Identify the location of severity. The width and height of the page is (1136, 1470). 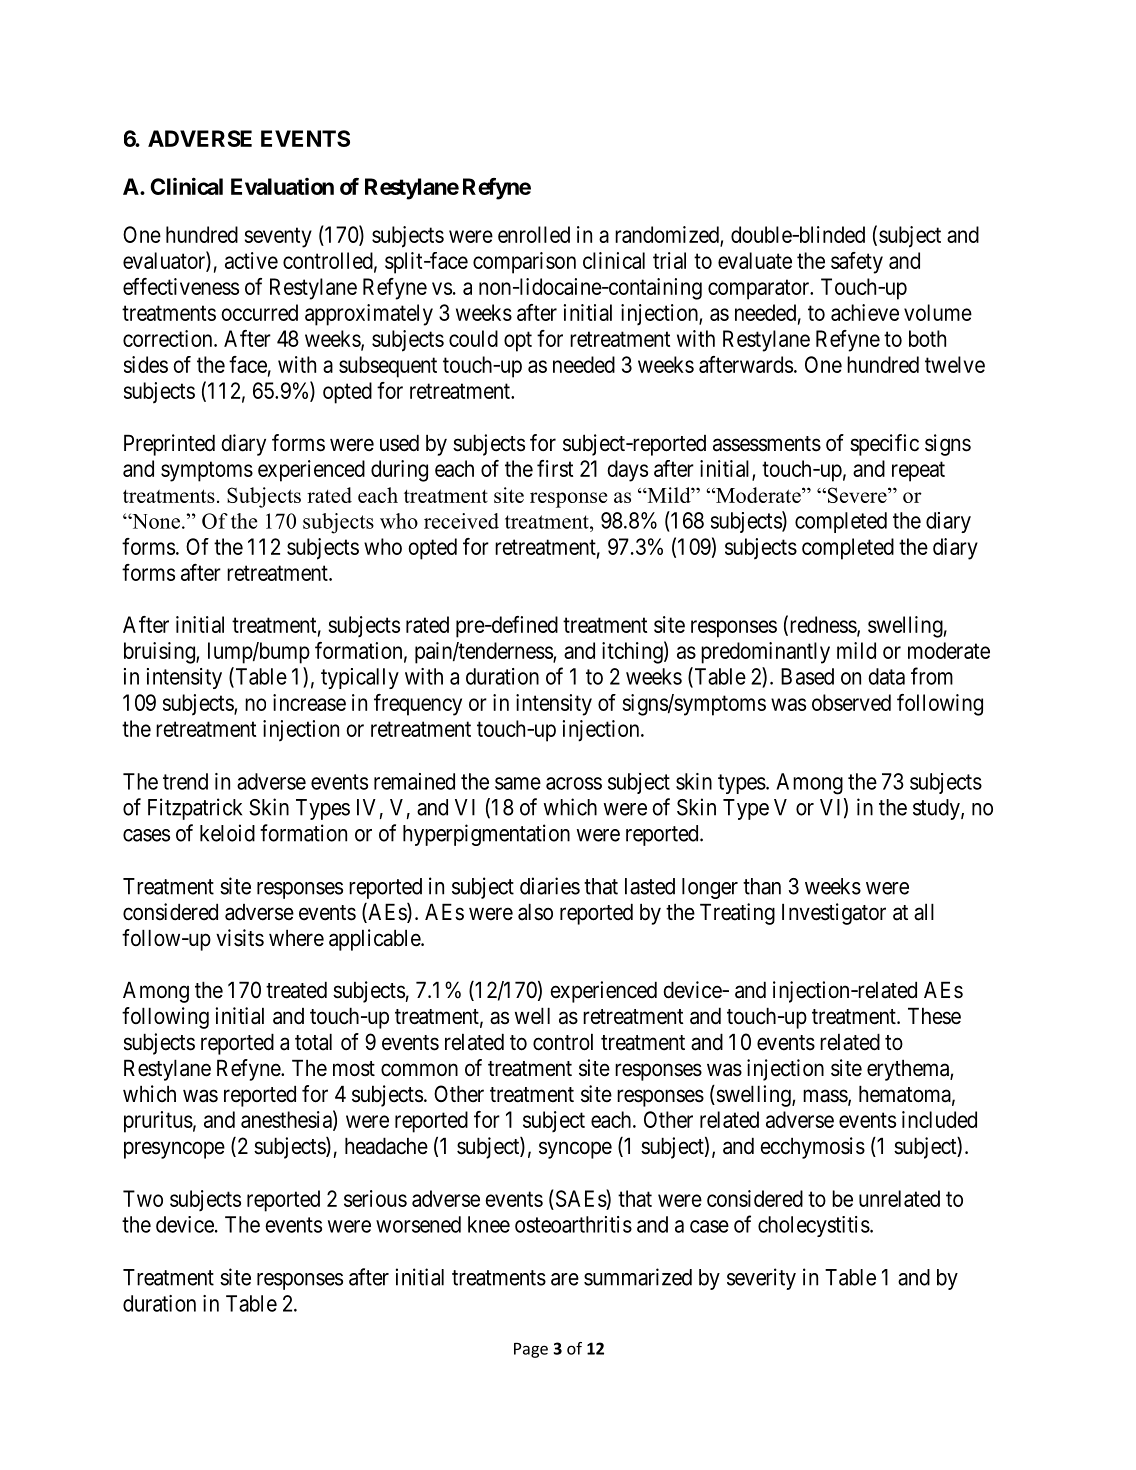
(761, 1279).
